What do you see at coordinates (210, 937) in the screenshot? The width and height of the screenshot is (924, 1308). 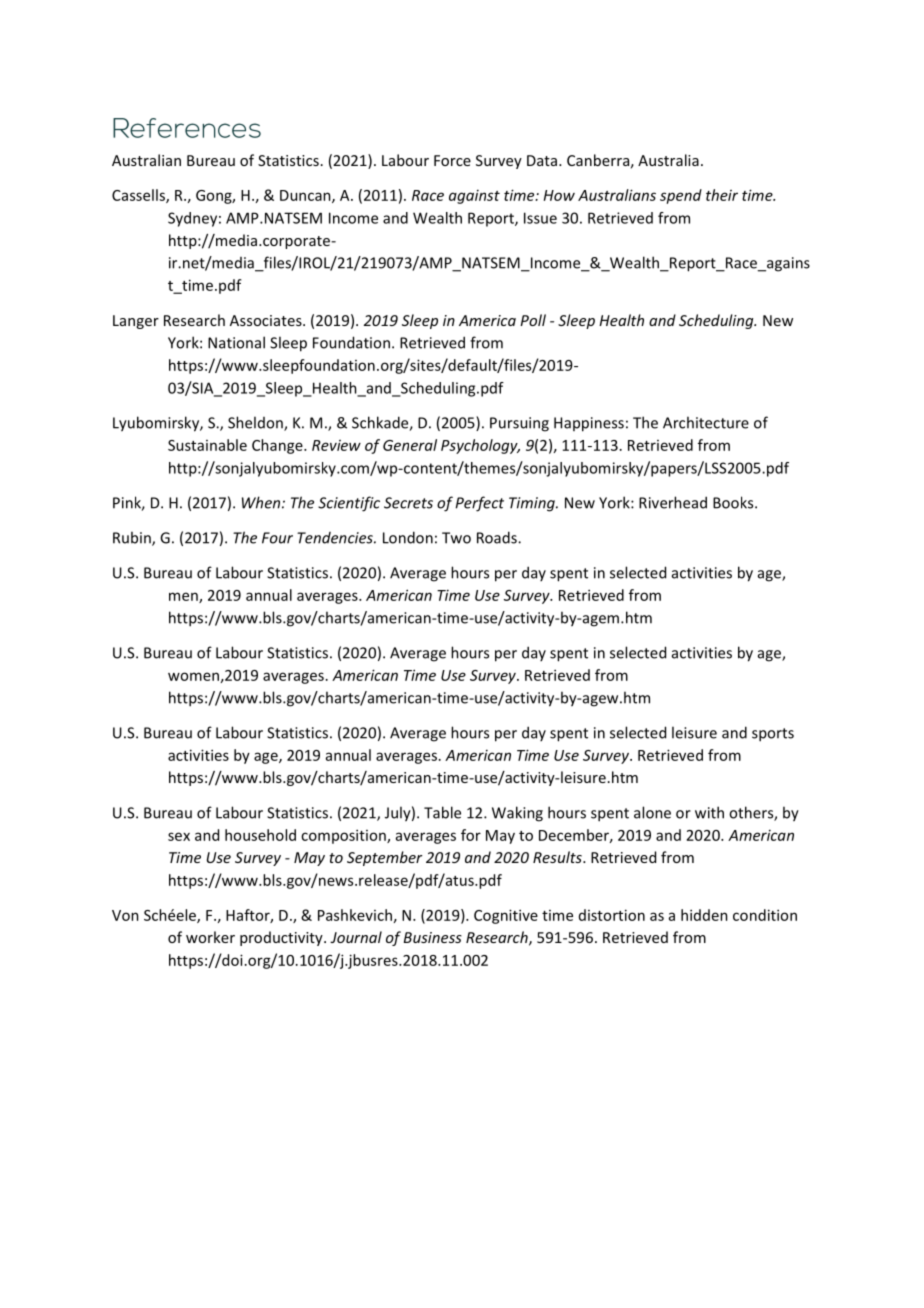 I see `worker` at bounding box center [210, 937].
